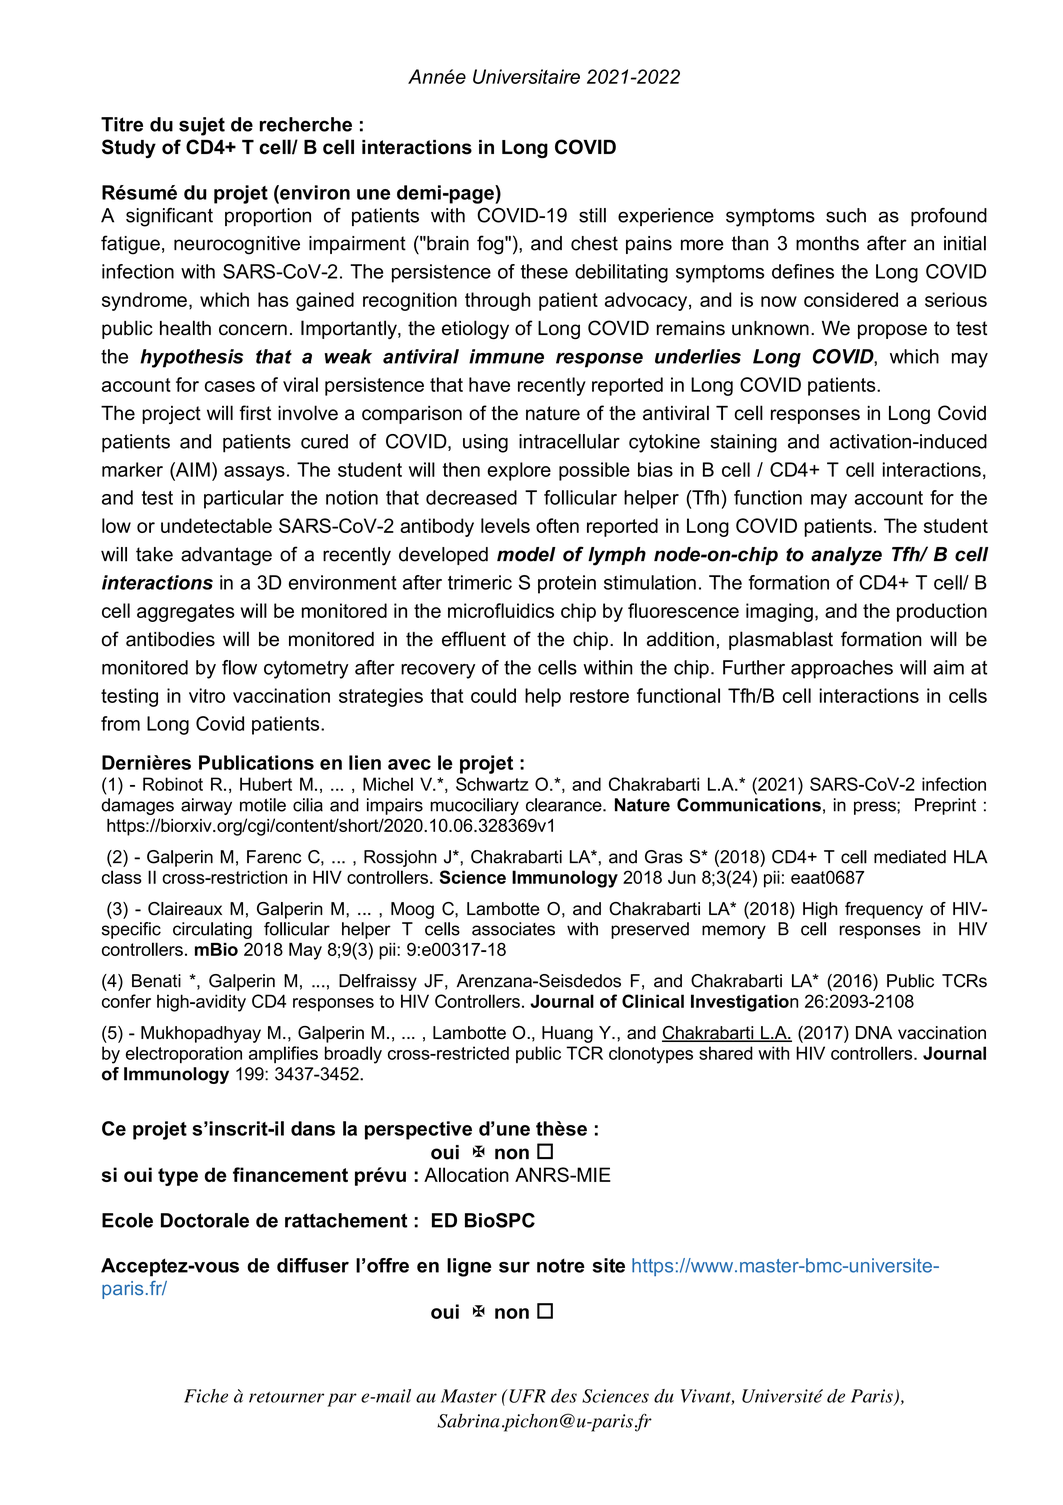 This image has height=1505, width=1063. What do you see at coordinates (592, 215) in the image?
I see `still` at bounding box center [592, 215].
